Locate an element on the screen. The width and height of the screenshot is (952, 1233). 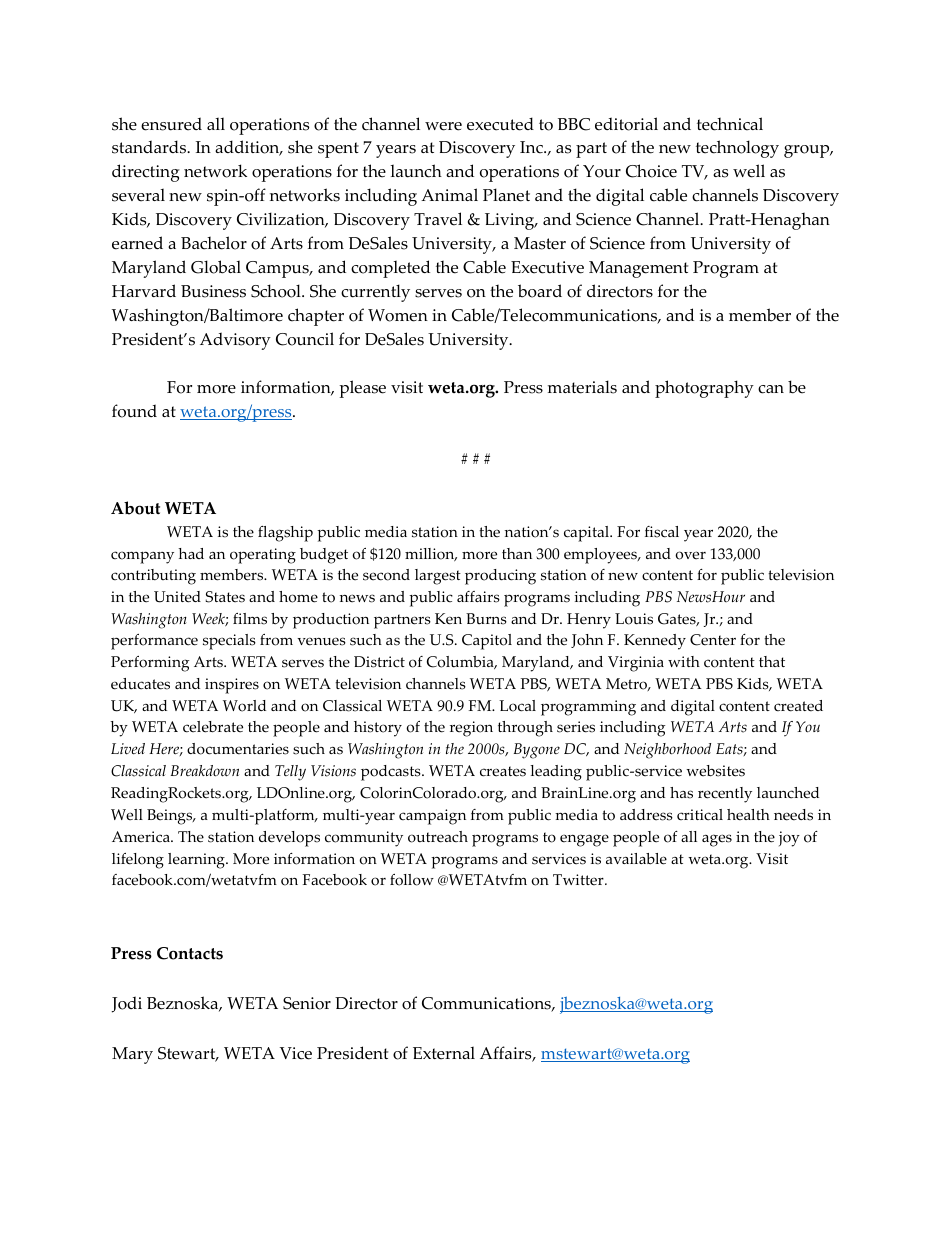
ensured is located at coordinates (171, 124).
